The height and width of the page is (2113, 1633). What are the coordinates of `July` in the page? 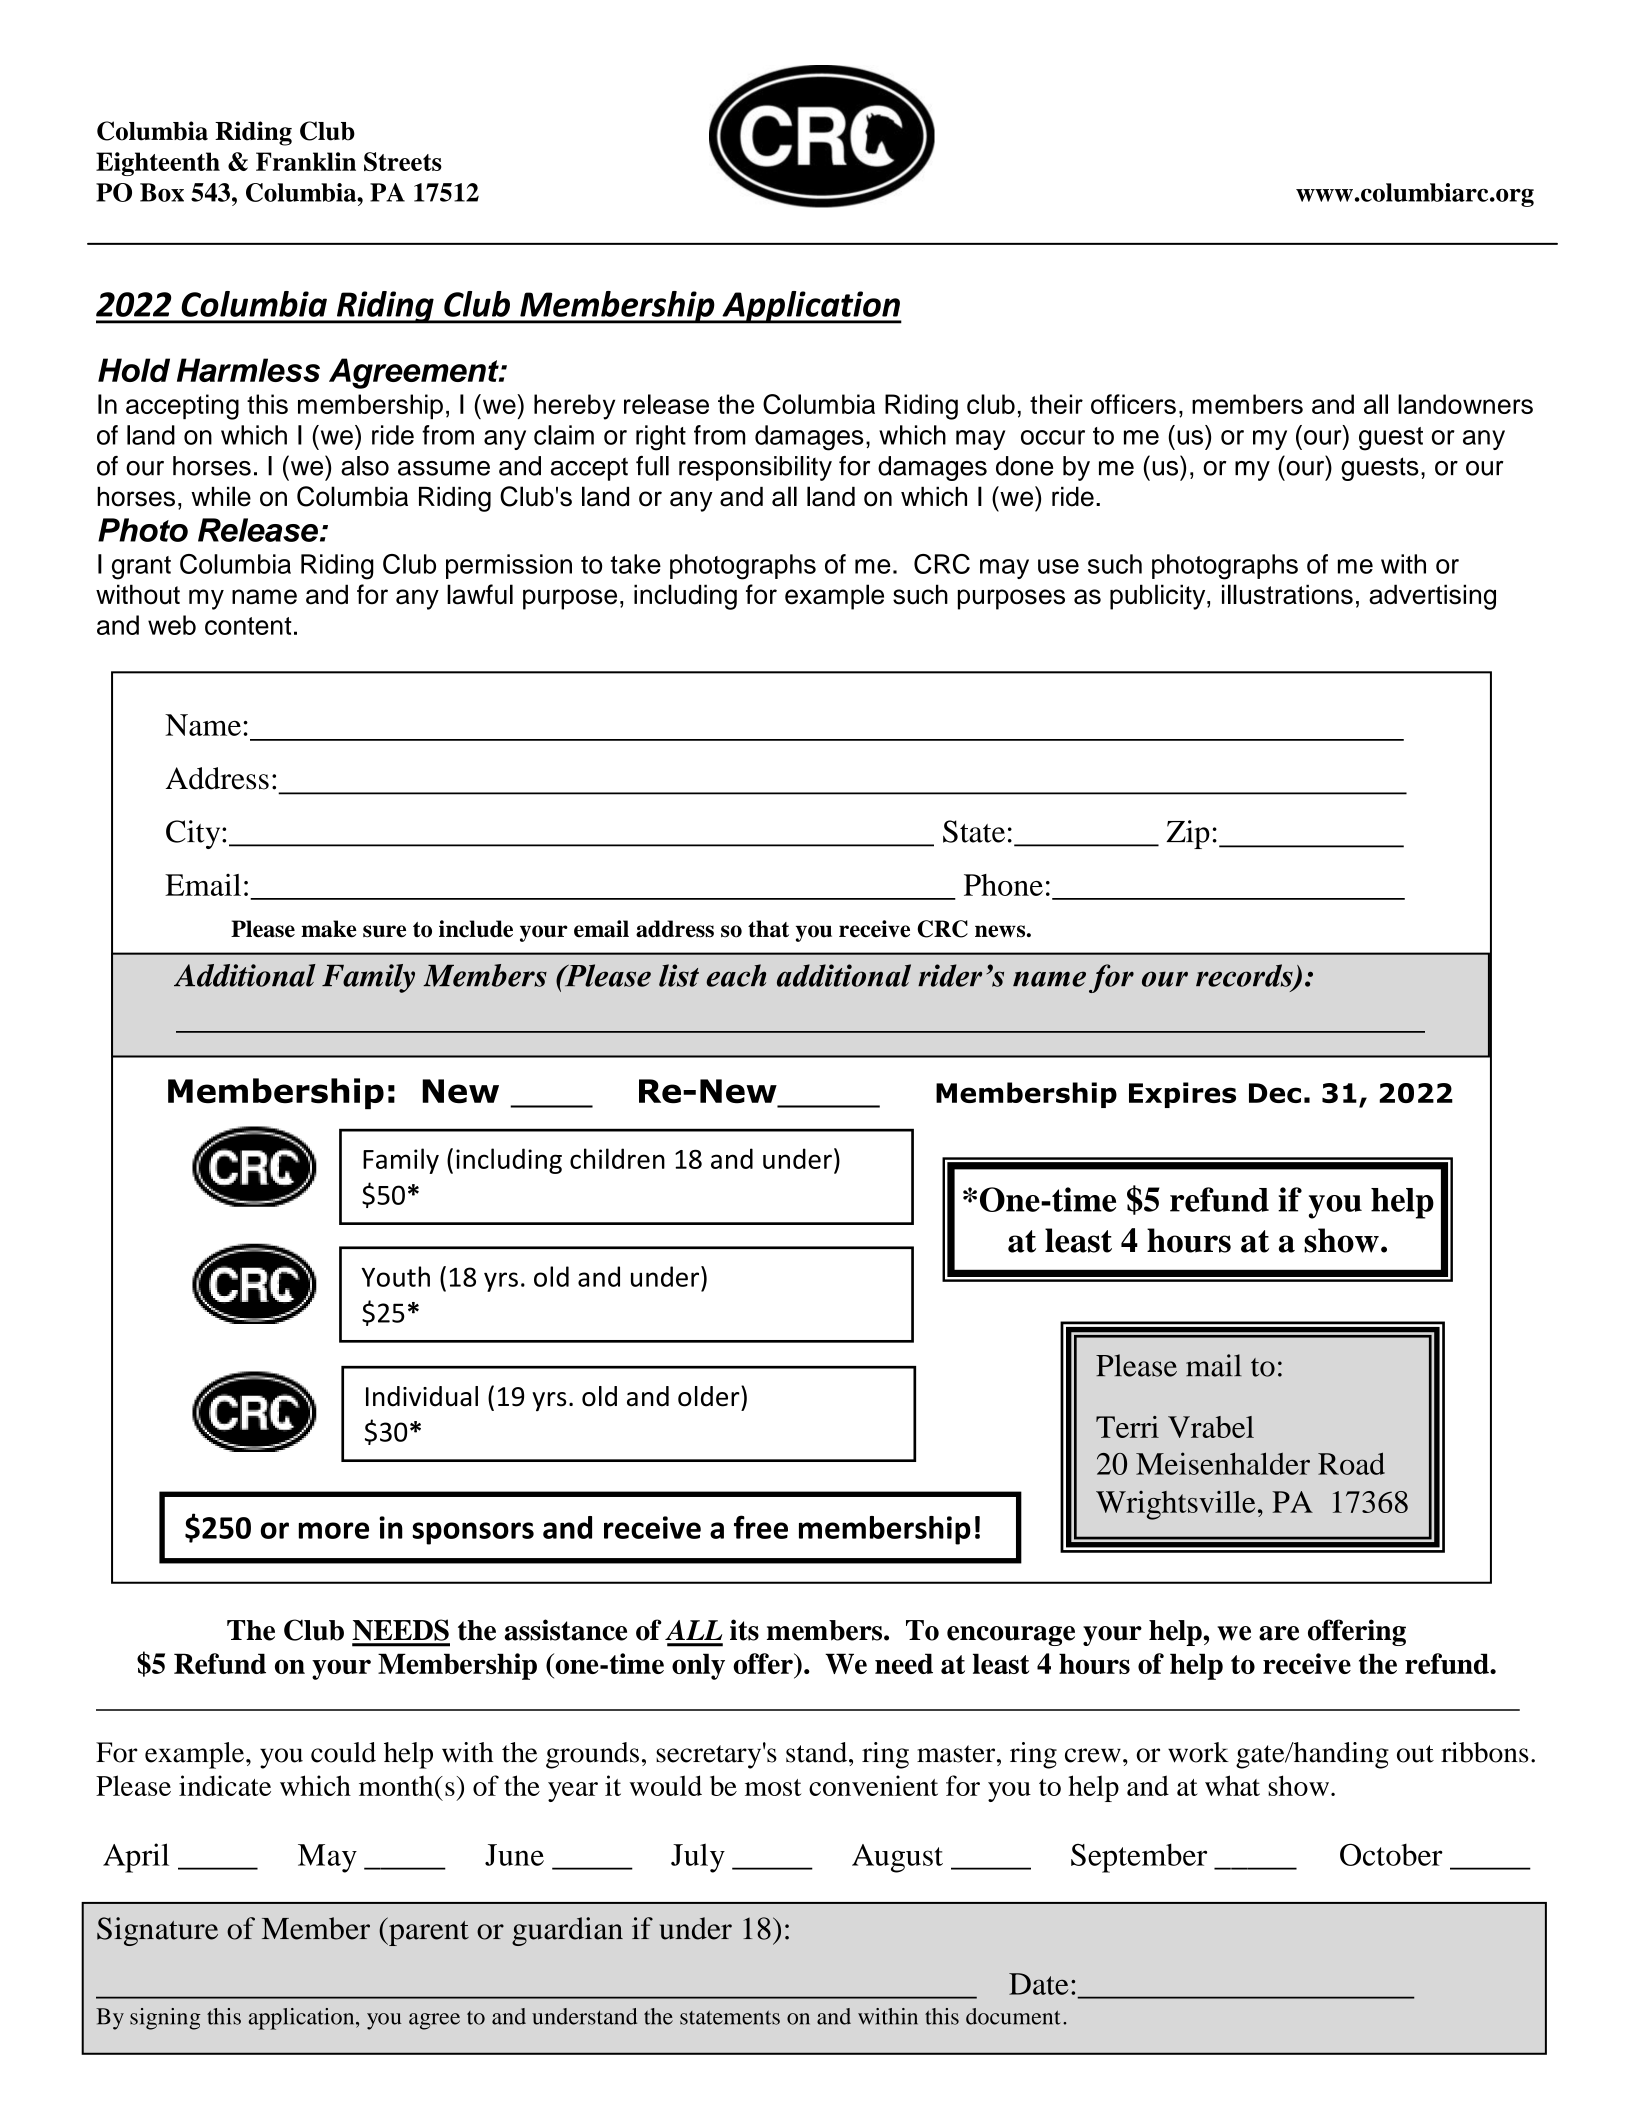 It's located at (698, 1858).
